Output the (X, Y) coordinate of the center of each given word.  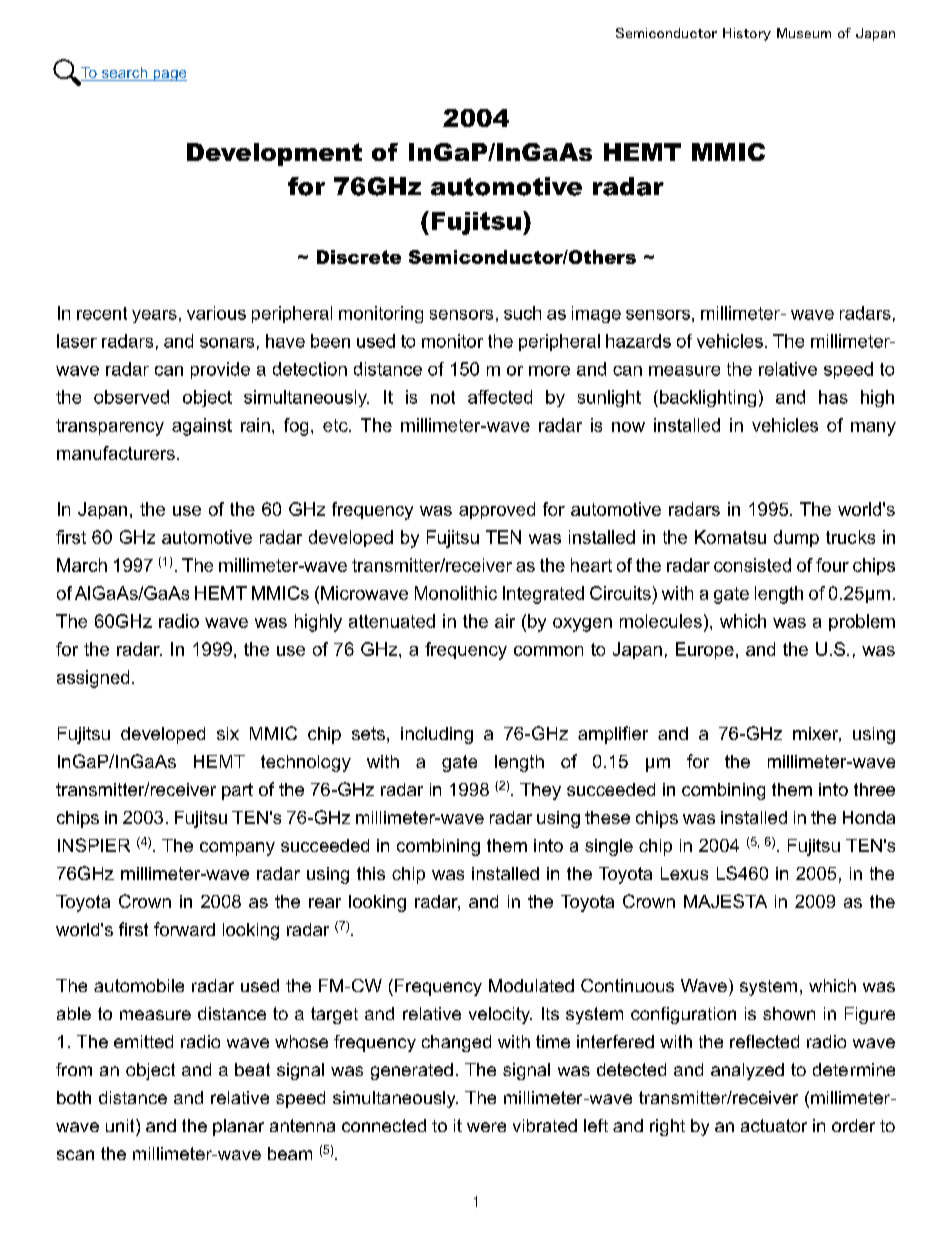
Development (274, 154)
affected (500, 397)
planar (238, 1127)
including (437, 735)
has (833, 397)
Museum (804, 33)
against (202, 427)
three (874, 789)
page (169, 75)
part (237, 791)
